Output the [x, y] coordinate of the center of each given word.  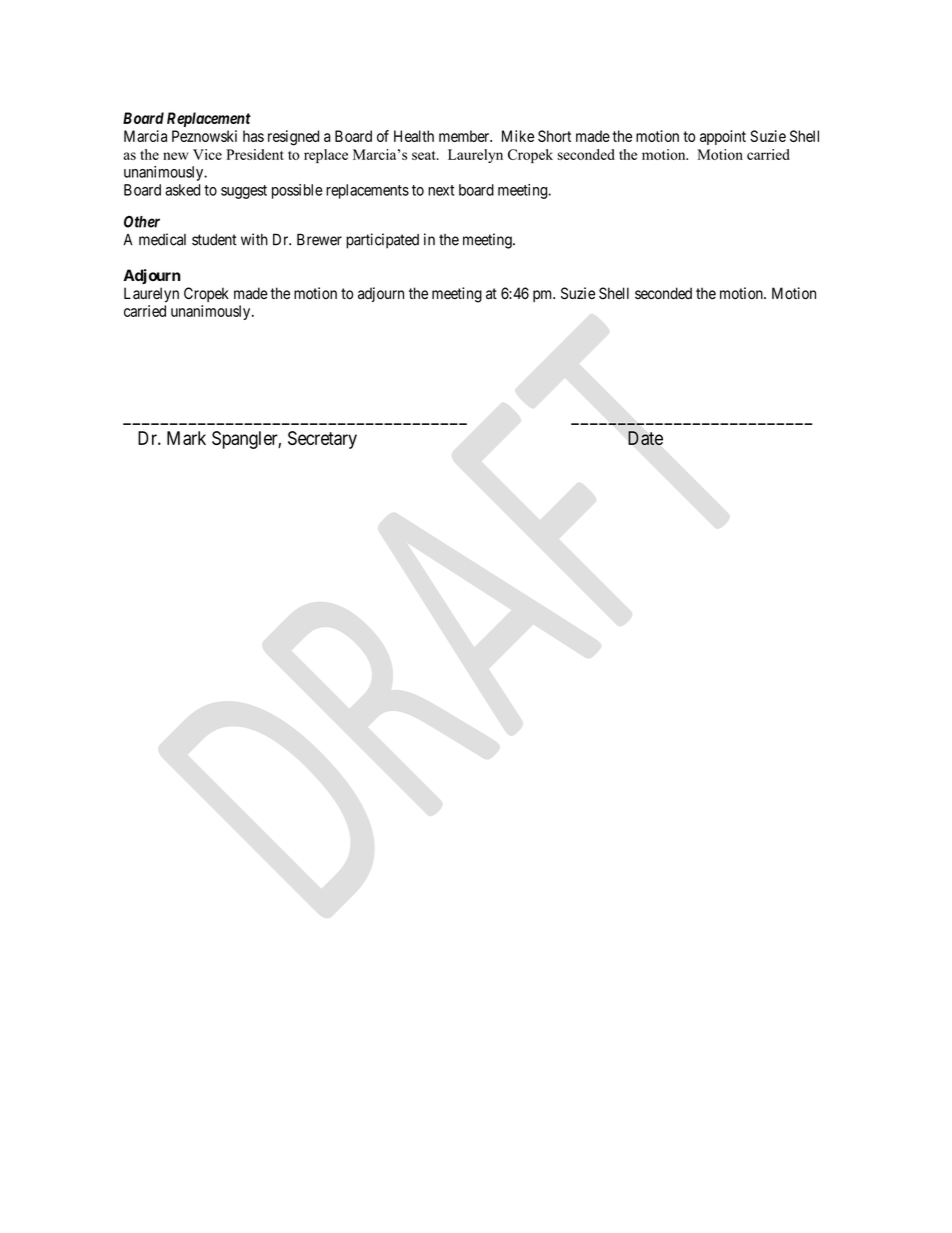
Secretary [322, 440]
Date [645, 438]
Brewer [319, 239]
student [214, 240]
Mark [186, 438]
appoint [723, 137]
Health [414, 136]
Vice [207, 154]
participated [382, 241]
